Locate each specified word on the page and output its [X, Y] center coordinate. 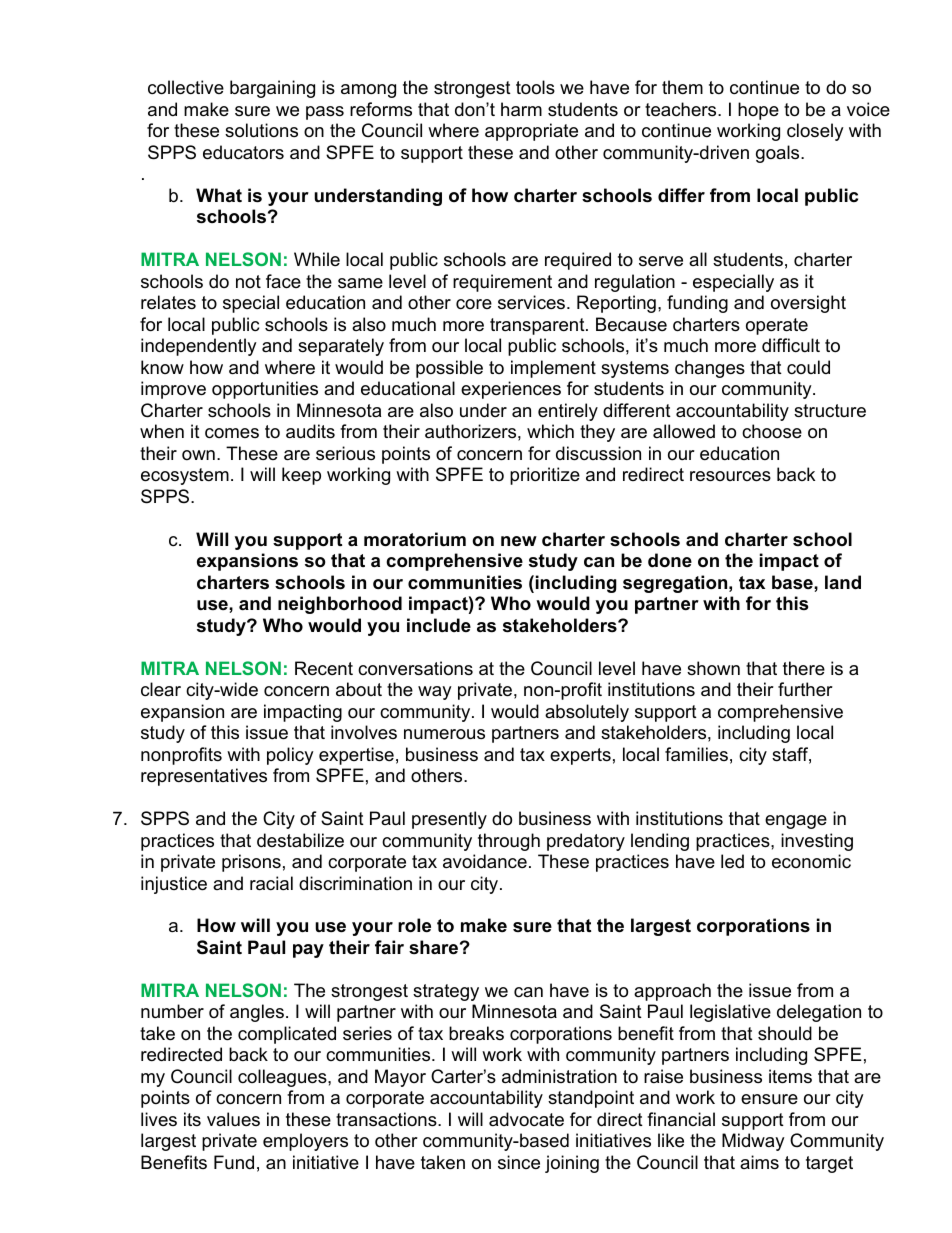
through [509, 842]
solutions [261, 130]
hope [758, 111]
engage [796, 822]
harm [521, 109]
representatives [204, 777]
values [233, 1119]
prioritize [545, 476]
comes [232, 433]
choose [772, 431]
